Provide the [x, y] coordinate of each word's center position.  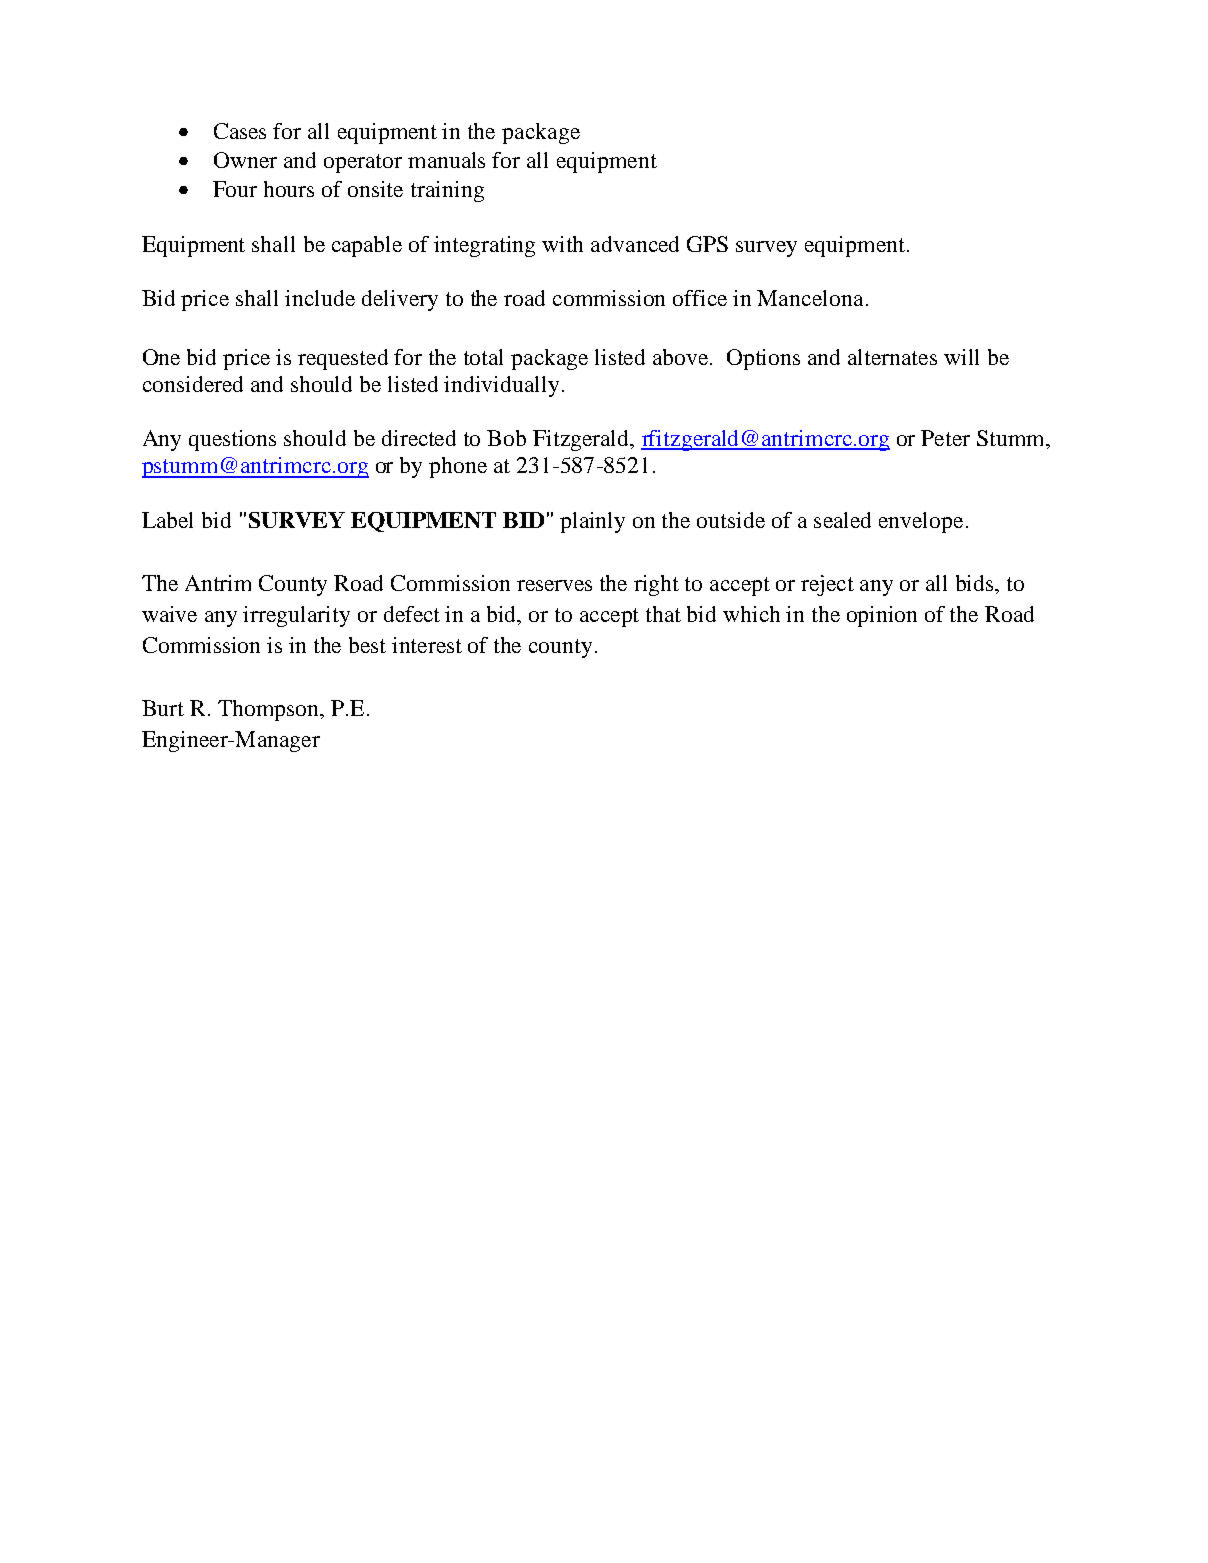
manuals [446, 160]
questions [232, 440]
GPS [707, 244]
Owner [245, 160]
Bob [506, 438]
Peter [945, 438]
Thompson [269, 710]
